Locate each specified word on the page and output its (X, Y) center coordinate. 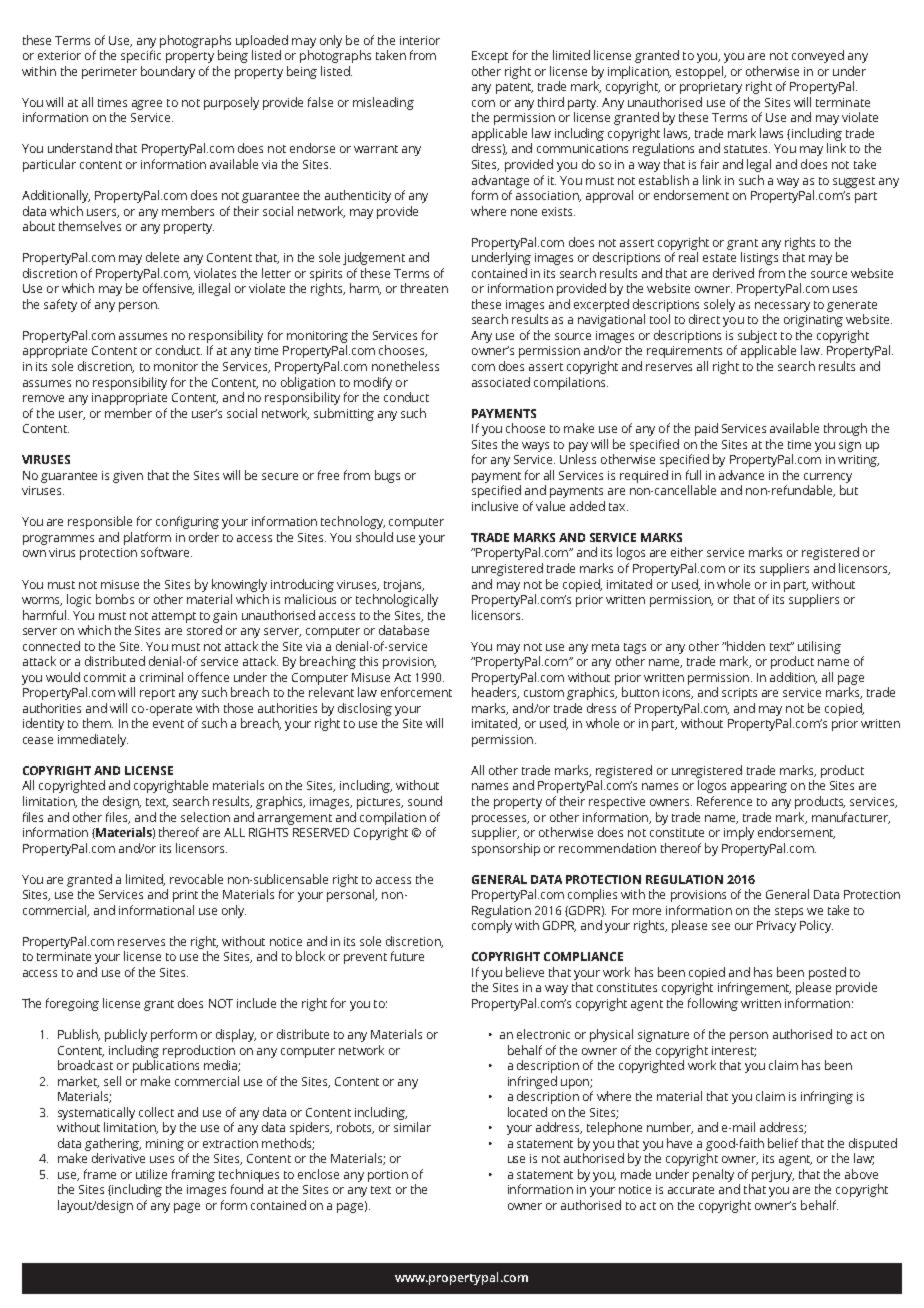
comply (492, 926)
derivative (118, 1158)
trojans (404, 586)
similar (412, 1127)
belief (783, 1143)
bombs (115, 599)
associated (501, 382)
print (185, 896)
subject (757, 336)
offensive (168, 289)
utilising (819, 647)
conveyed (818, 56)
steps (789, 912)
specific (141, 56)
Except (490, 57)
